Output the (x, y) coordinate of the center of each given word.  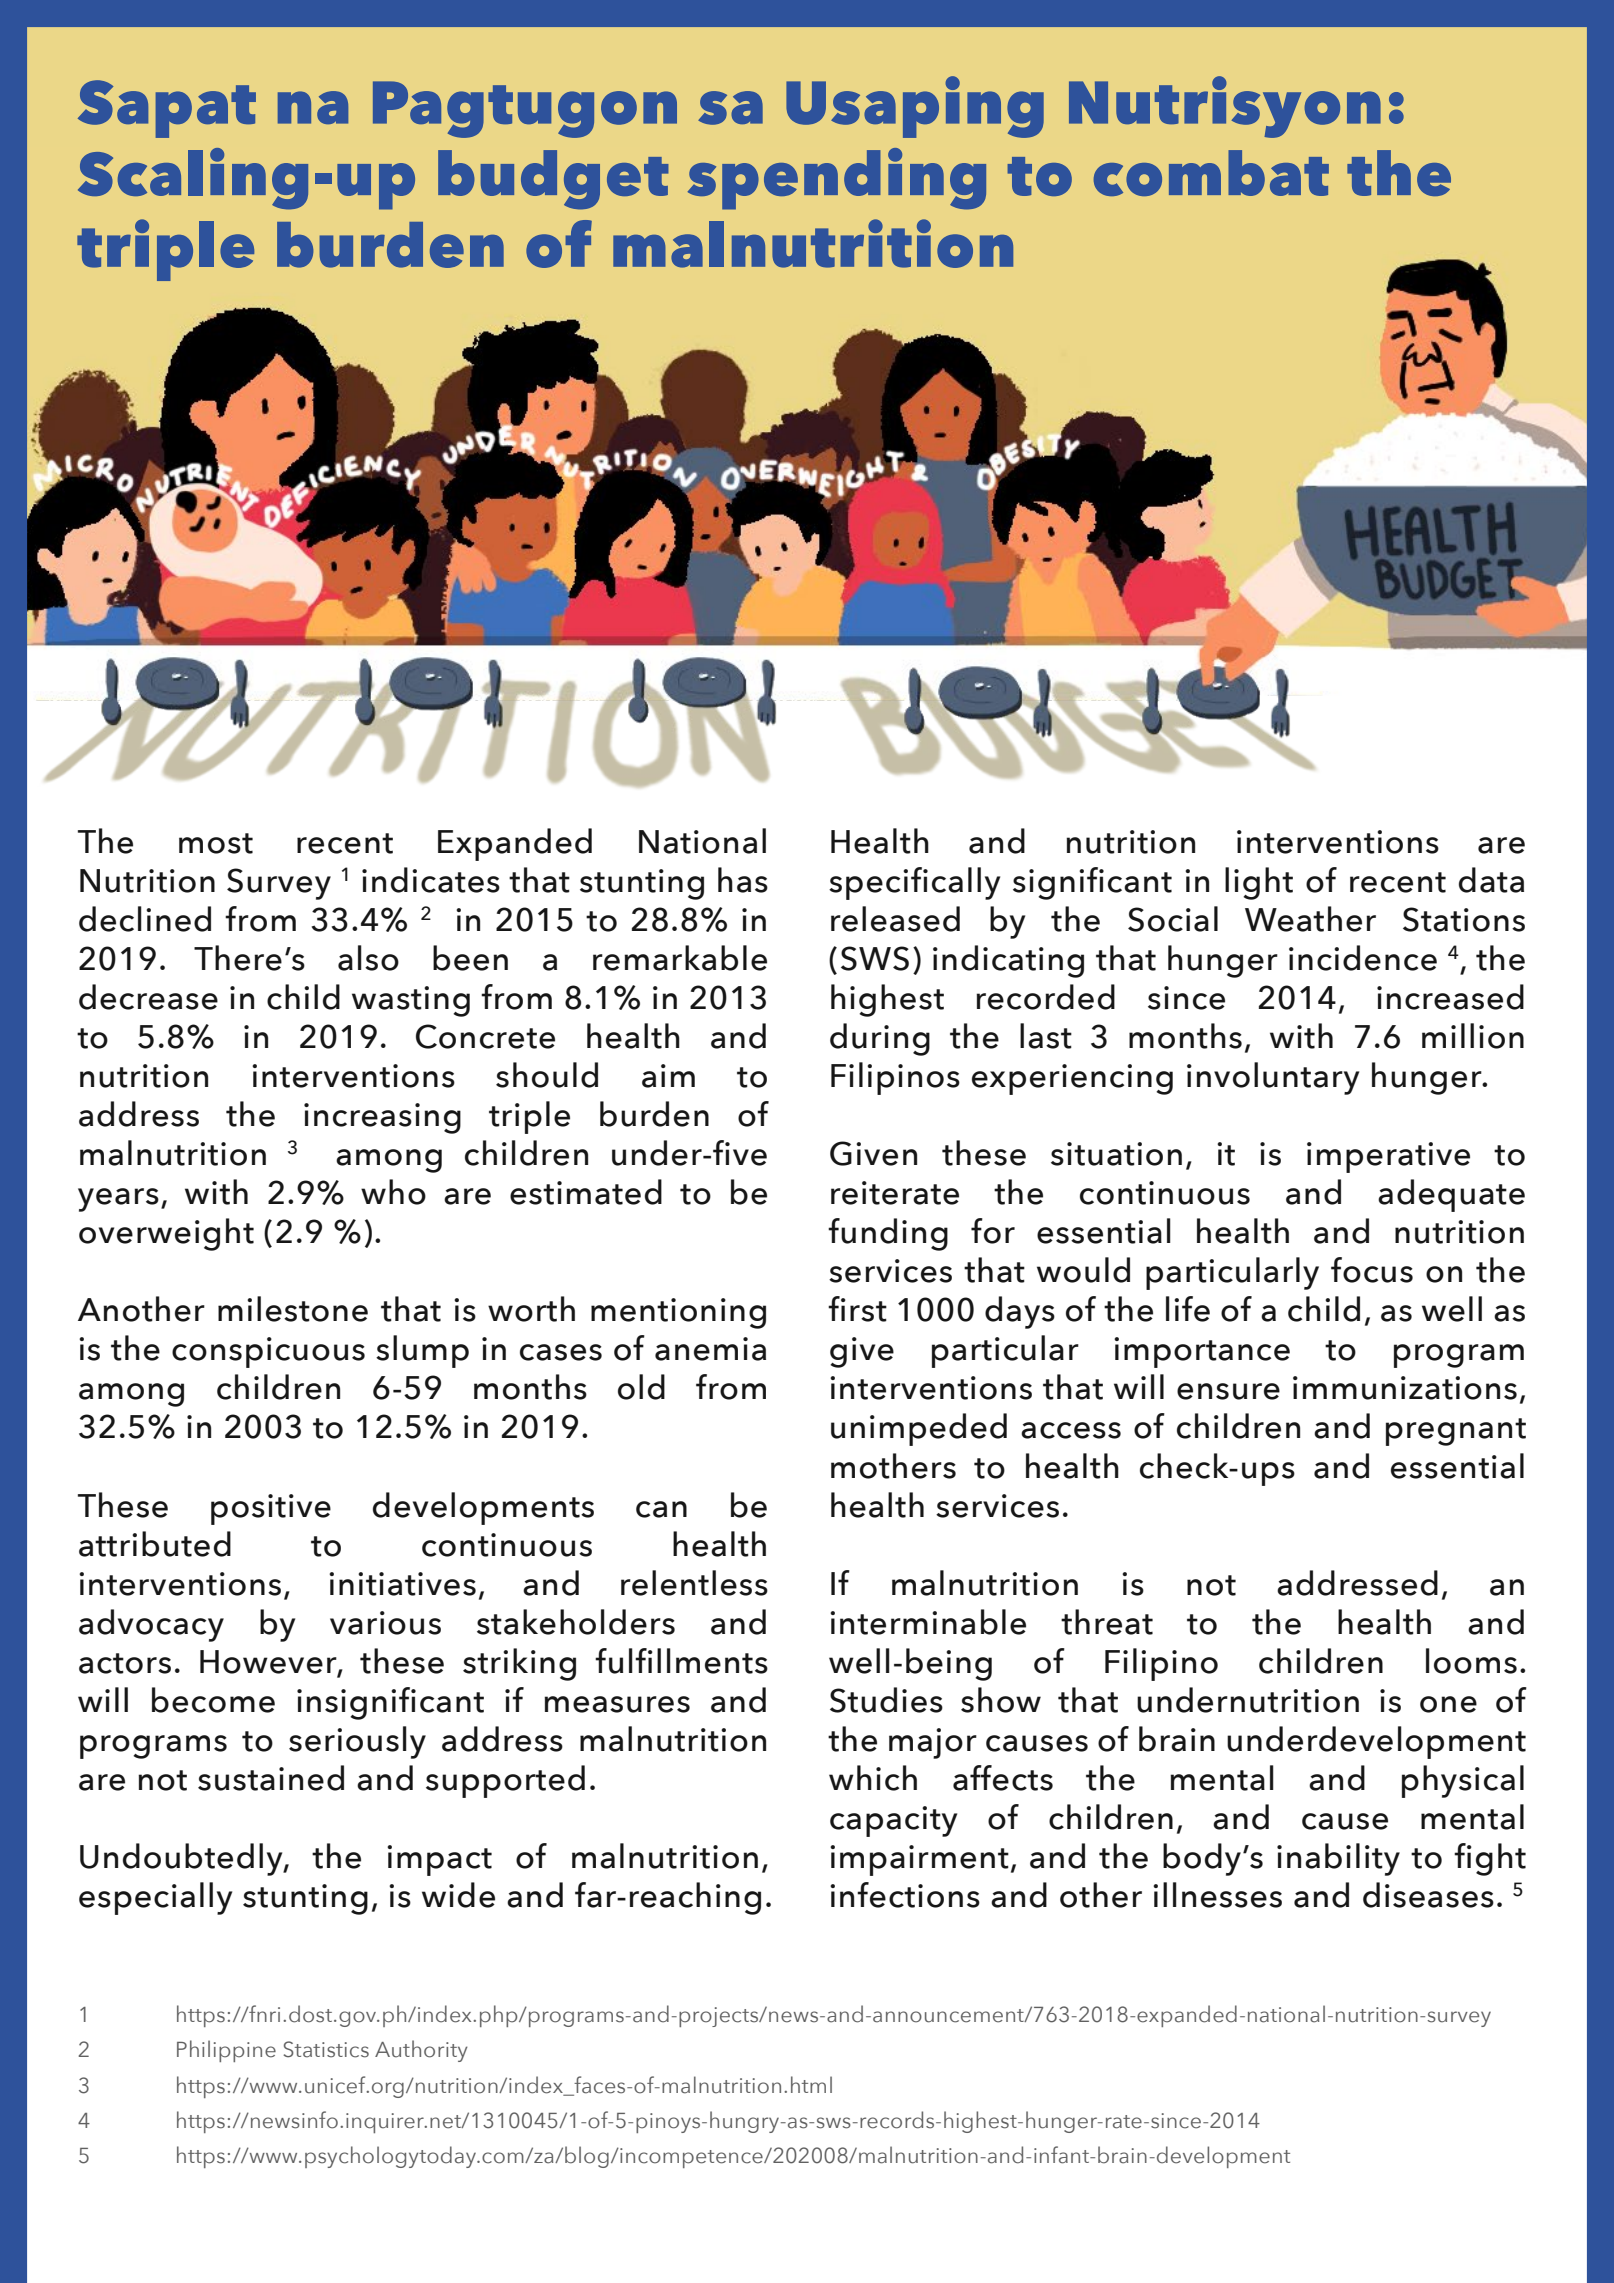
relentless (694, 1583)
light (1259, 883)
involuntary (1273, 1078)
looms (1471, 1661)
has (743, 880)
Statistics (326, 2049)
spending (837, 179)
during (880, 1039)
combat (1211, 173)
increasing (382, 1118)
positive (271, 1509)
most (216, 843)
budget (553, 180)
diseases (1428, 1895)
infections (905, 1895)
